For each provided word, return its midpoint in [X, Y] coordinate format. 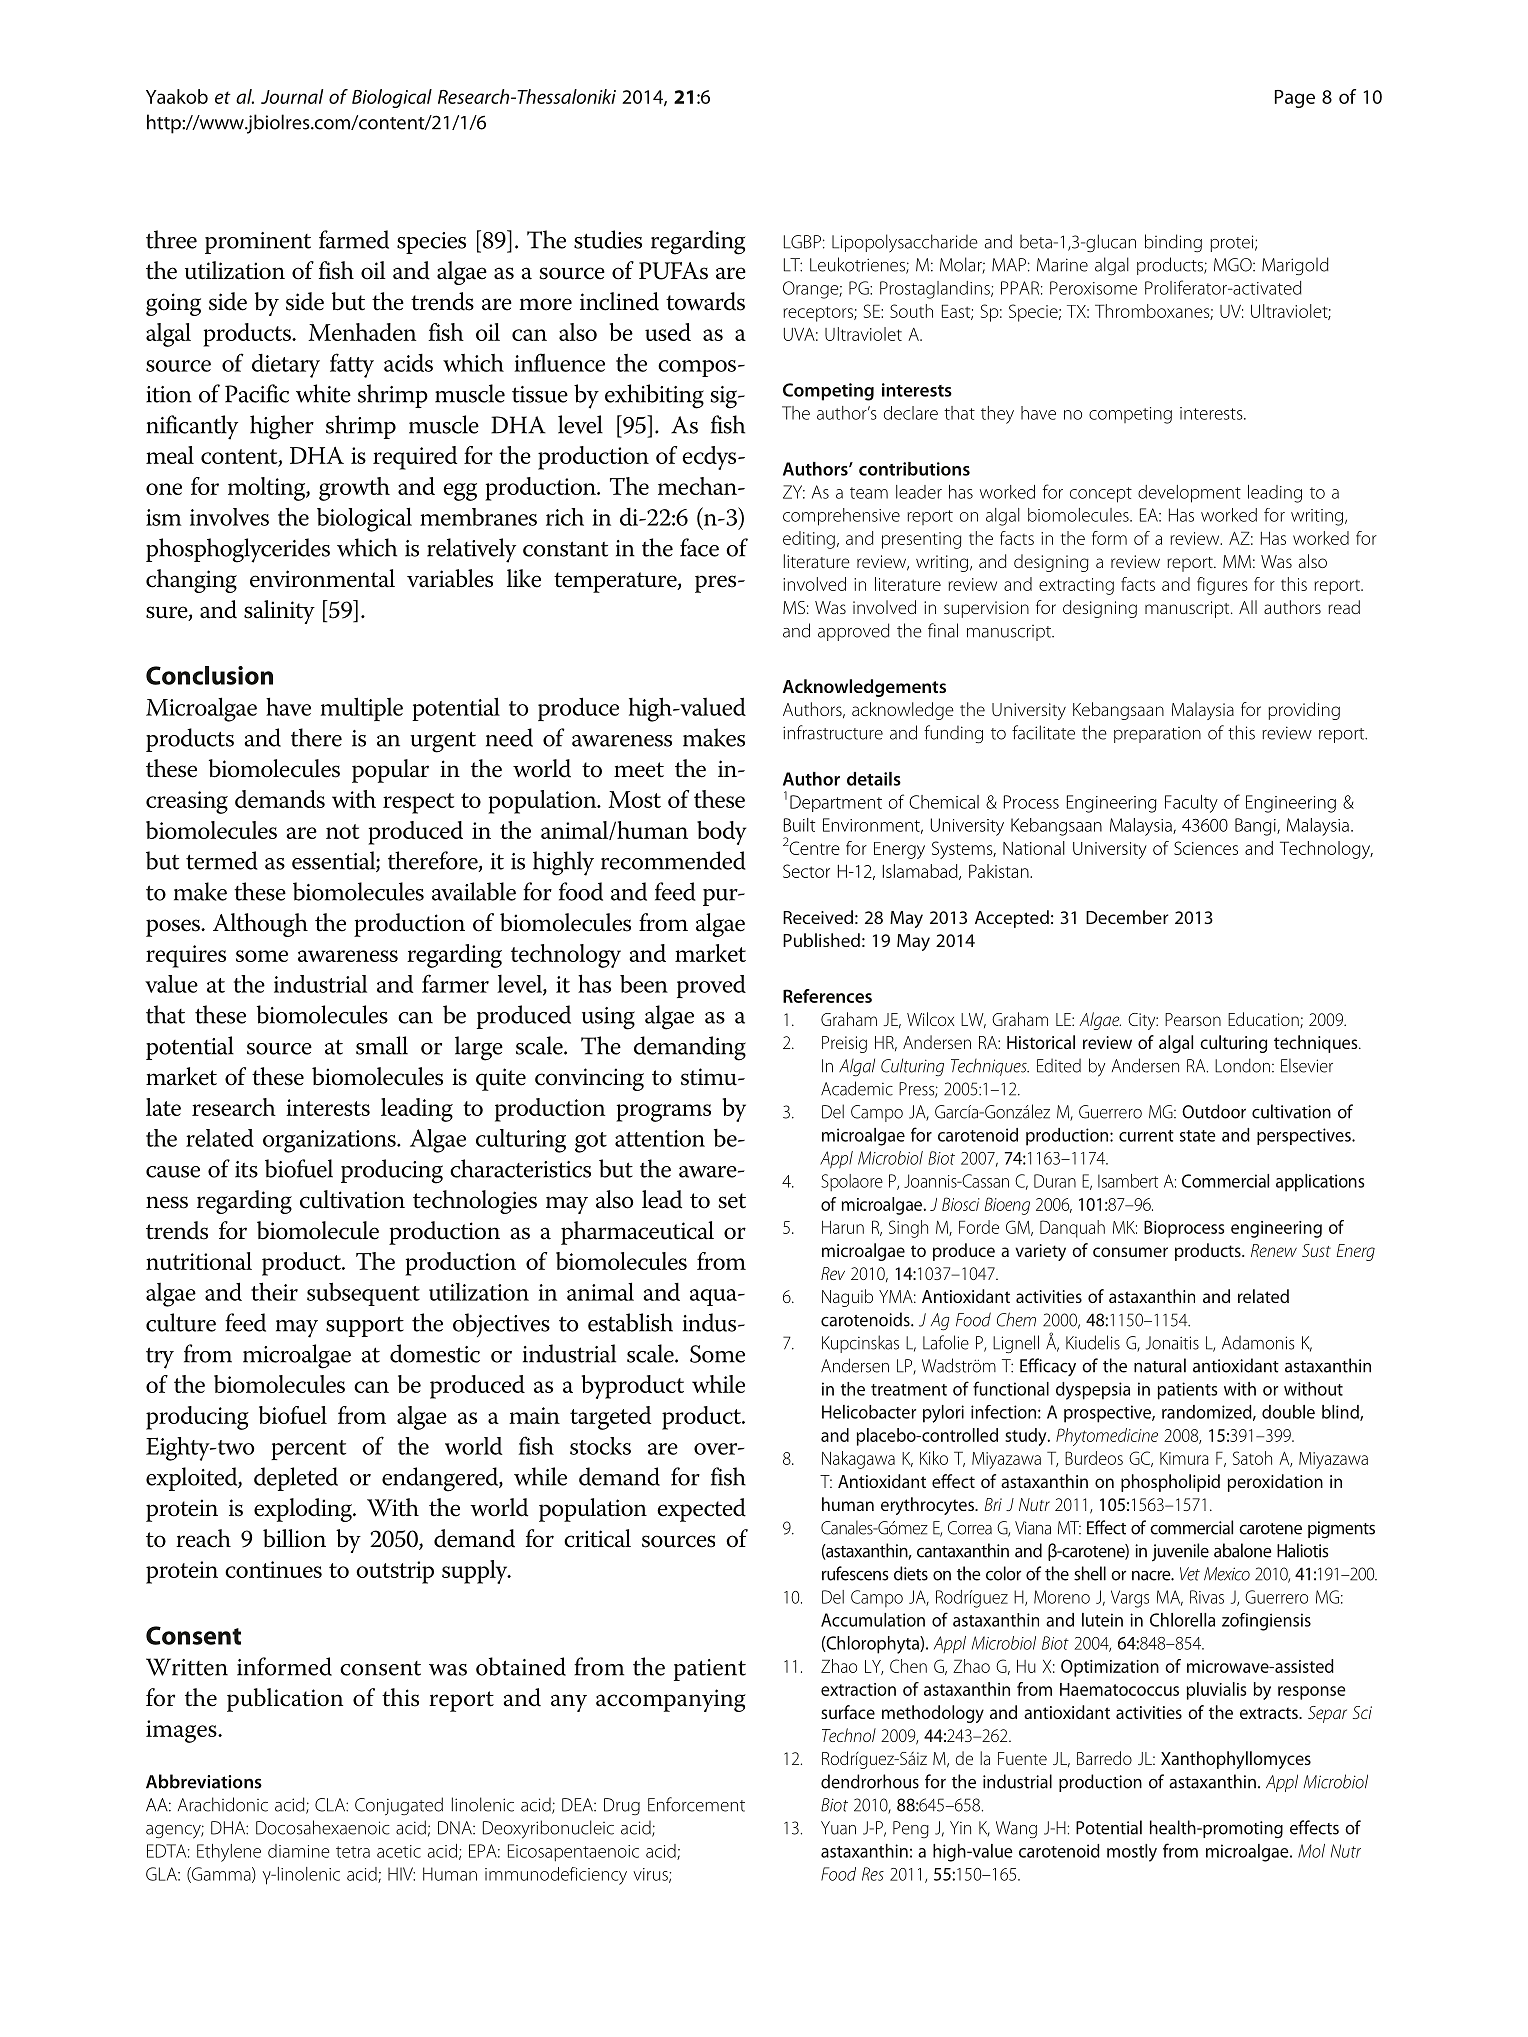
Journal [292, 96]
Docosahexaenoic [323, 1827]
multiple [362, 709]
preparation [1157, 735]
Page [1295, 99]
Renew [1274, 1250]
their [274, 1291]
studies [608, 239]
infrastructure [833, 732]
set [732, 1201]
